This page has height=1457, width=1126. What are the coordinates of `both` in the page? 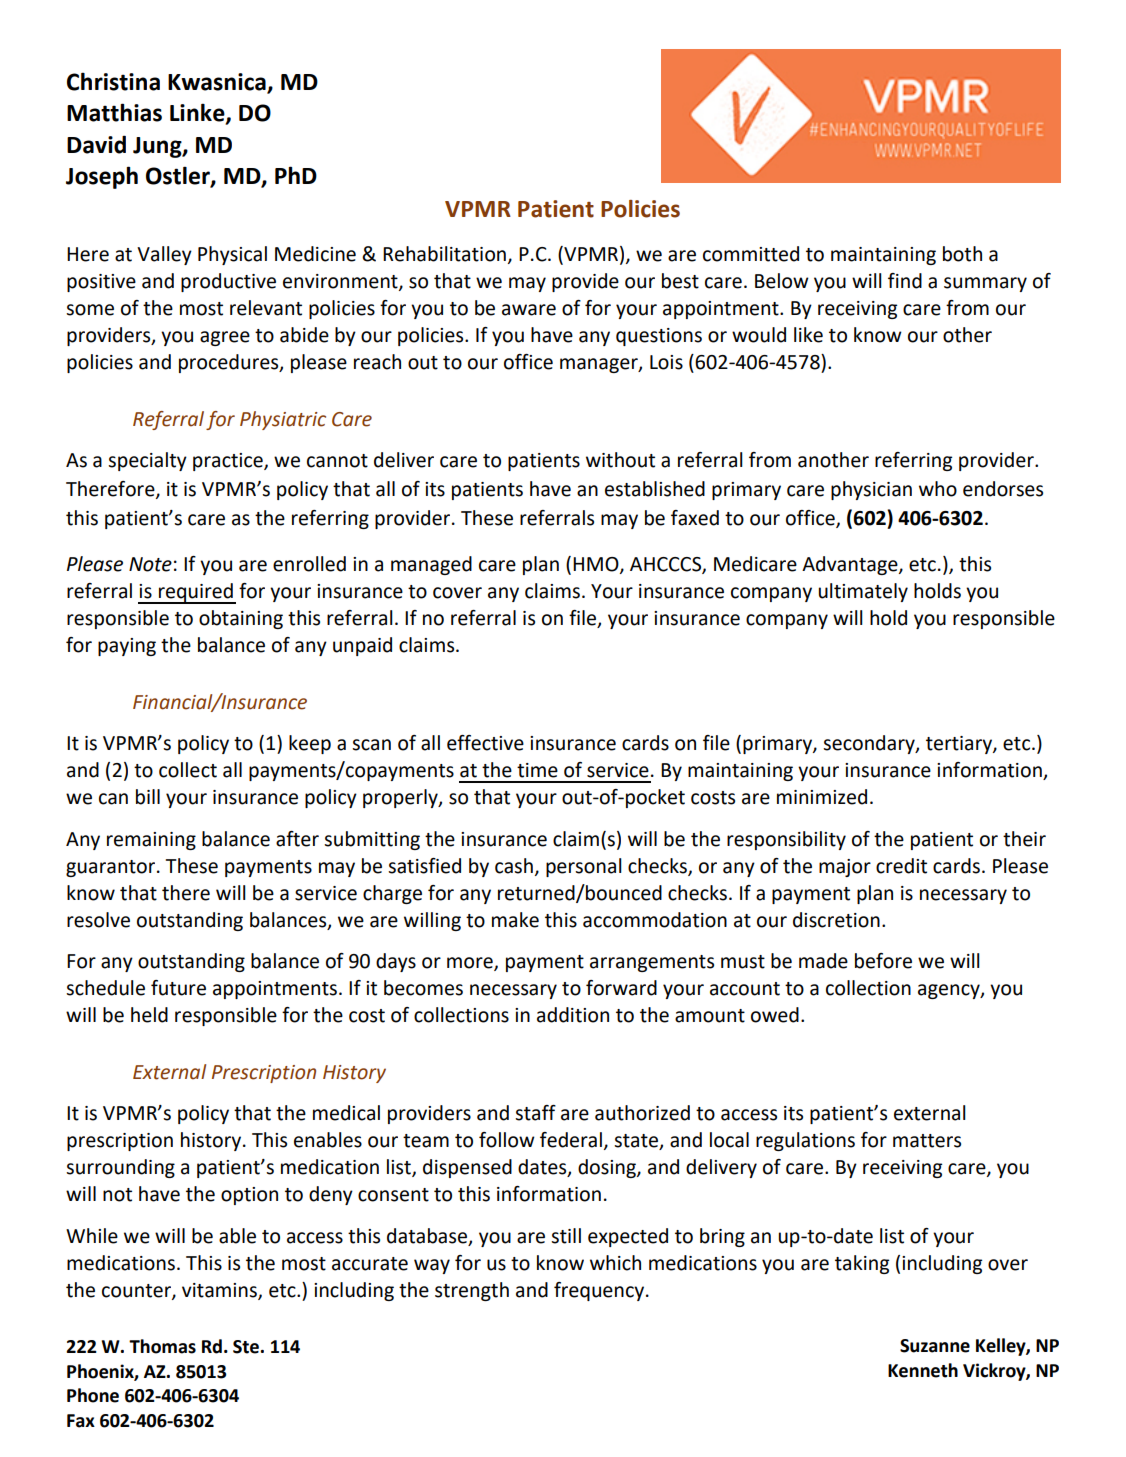 It's located at (962, 254).
